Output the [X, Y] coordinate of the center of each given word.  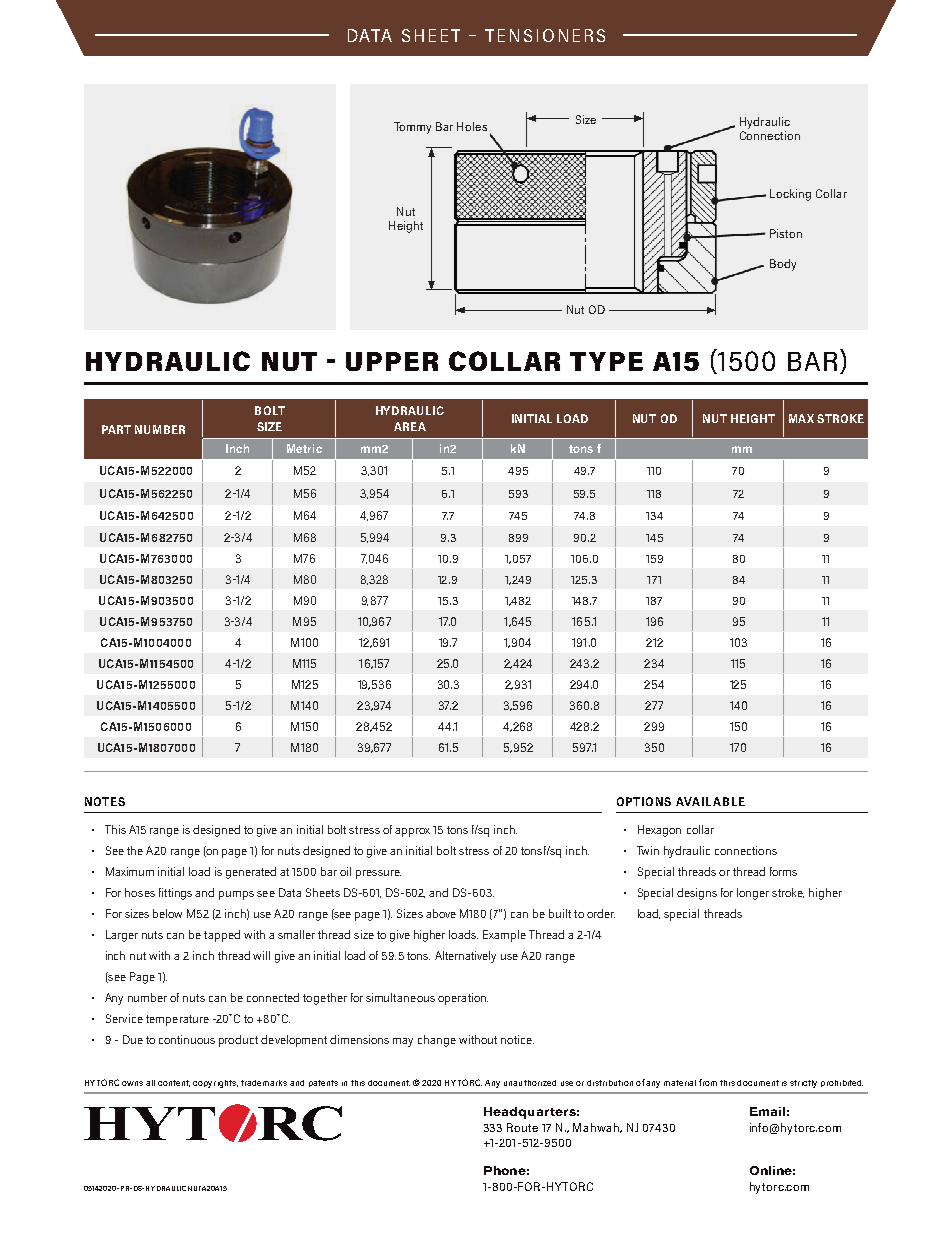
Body [783, 265]
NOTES [105, 801]
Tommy [412, 128]
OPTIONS [644, 801]
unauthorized [530, 1083]
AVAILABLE [710, 801]
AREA [410, 426]
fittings [175, 894]
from [708, 1082]
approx [412, 832]
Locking [790, 195]
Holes [472, 126]
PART [116, 429]
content [174, 1083]
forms [783, 871]
